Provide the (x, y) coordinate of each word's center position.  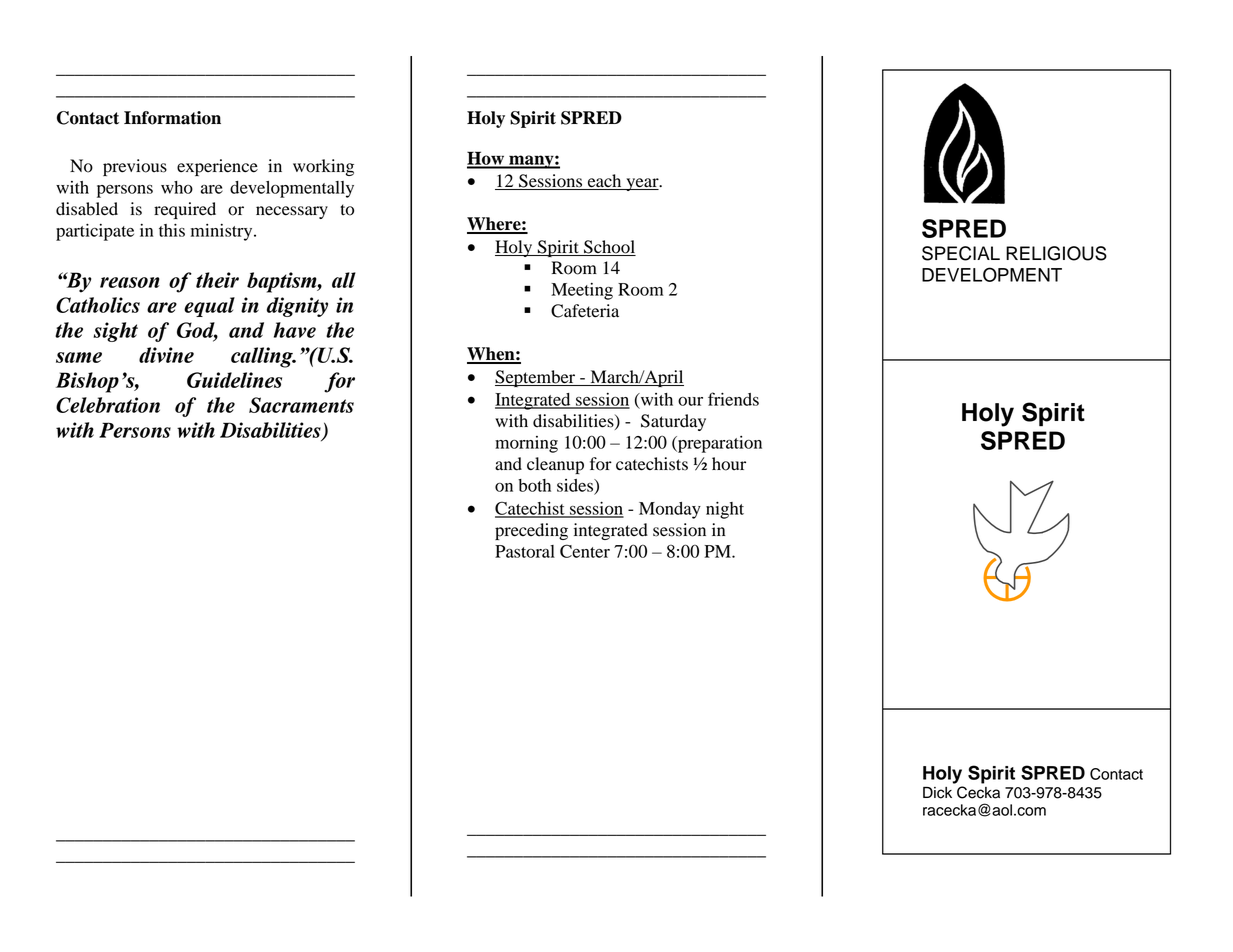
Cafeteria (585, 311)
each (605, 182)
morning (526, 444)
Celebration (108, 405)
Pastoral (525, 551)
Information (172, 118)
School (609, 247)
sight (115, 332)
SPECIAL (961, 253)
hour (729, 464)
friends (733, 399)
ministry (223, 232)
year (642, 184)
